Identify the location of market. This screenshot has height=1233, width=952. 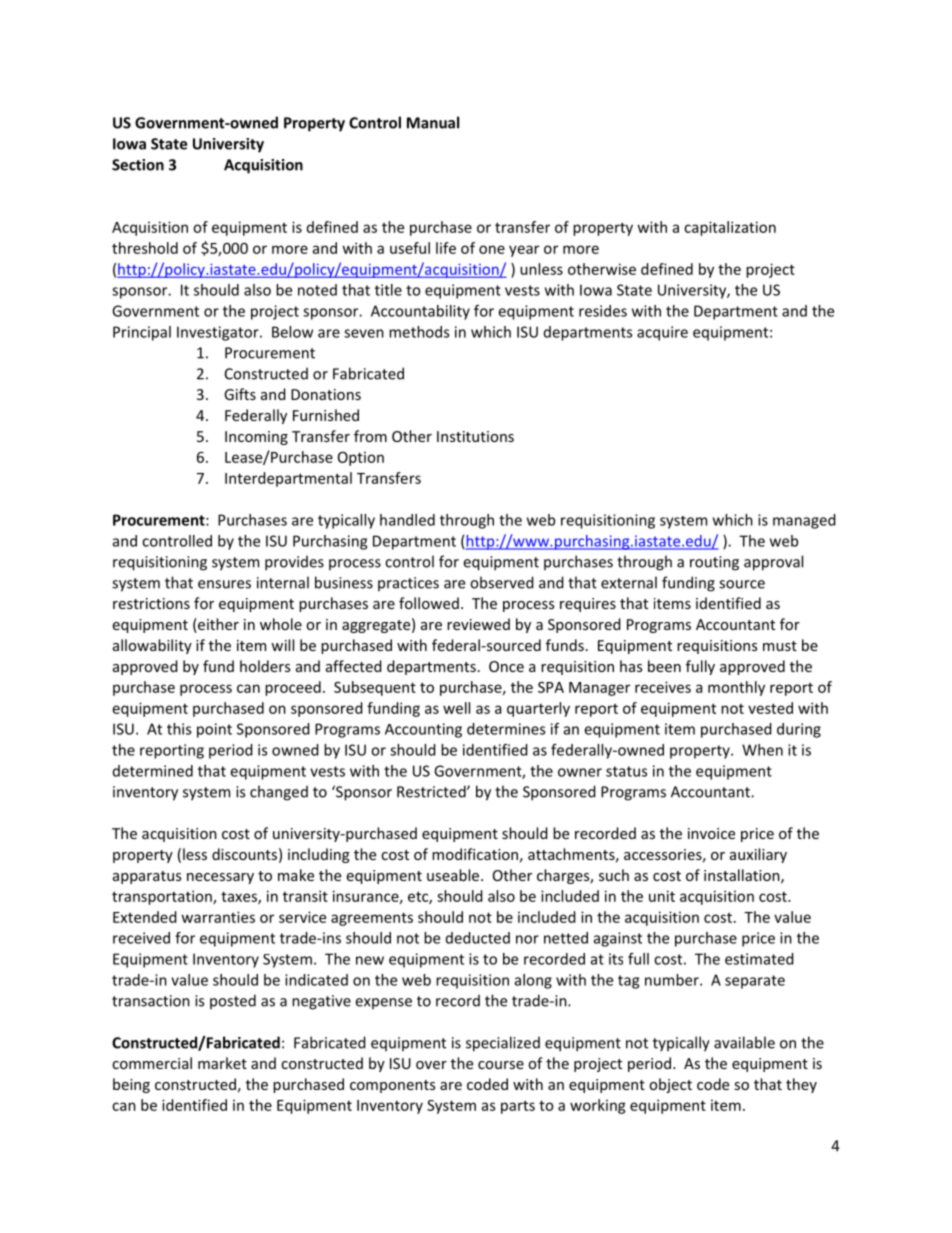
(222, 1063).
